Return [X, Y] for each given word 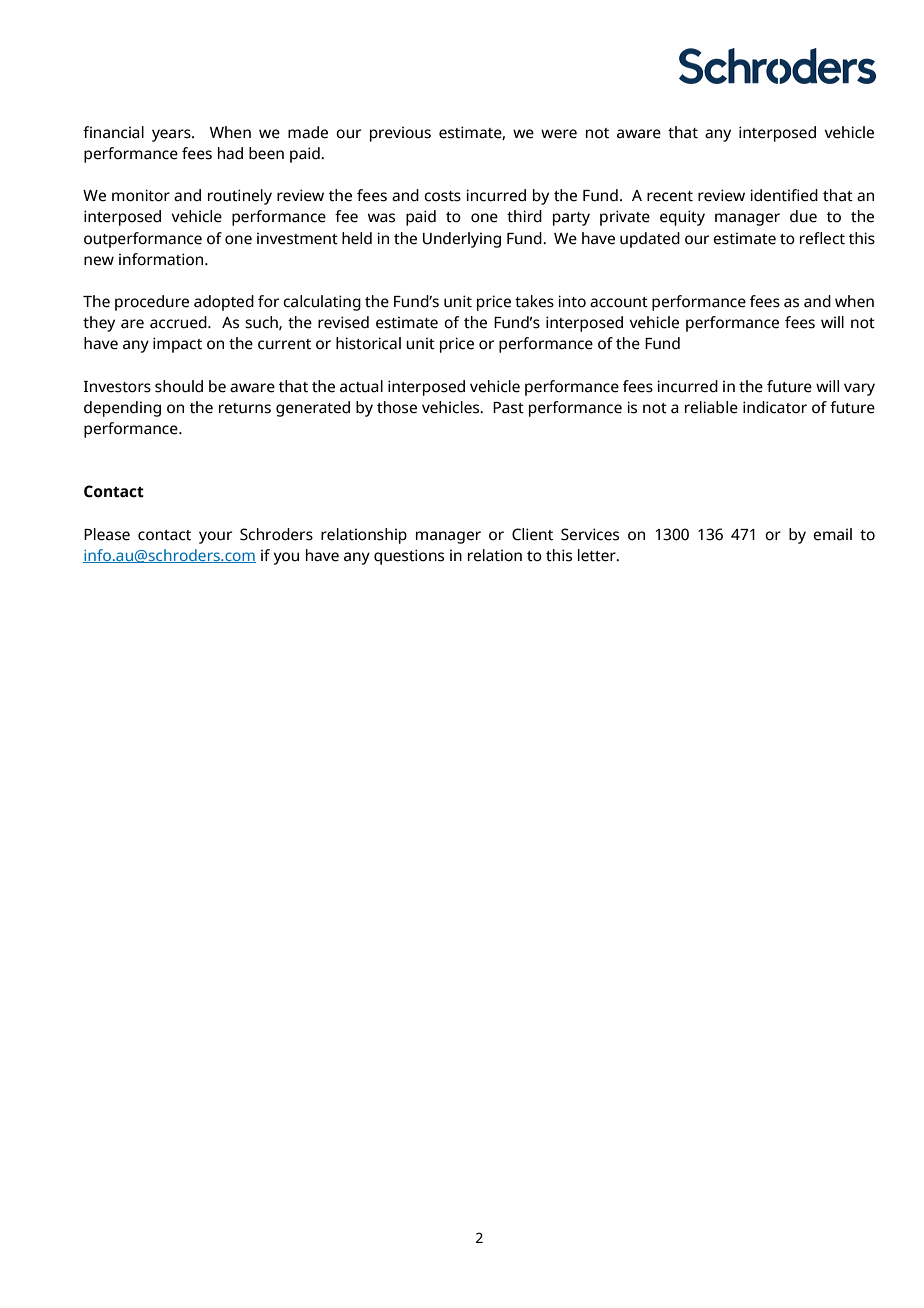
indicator [775, 407]
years [172, 135]
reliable [711, 407]
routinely [240, 197]
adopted [224, 303]
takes [534, 301]
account [619, 302]
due [803, 216]
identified [784, 195]
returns [245, 408]
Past [508, 408]
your [215, 537]
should [179, 386]
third [524, 216]
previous [400, 134]
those [397, 407]
